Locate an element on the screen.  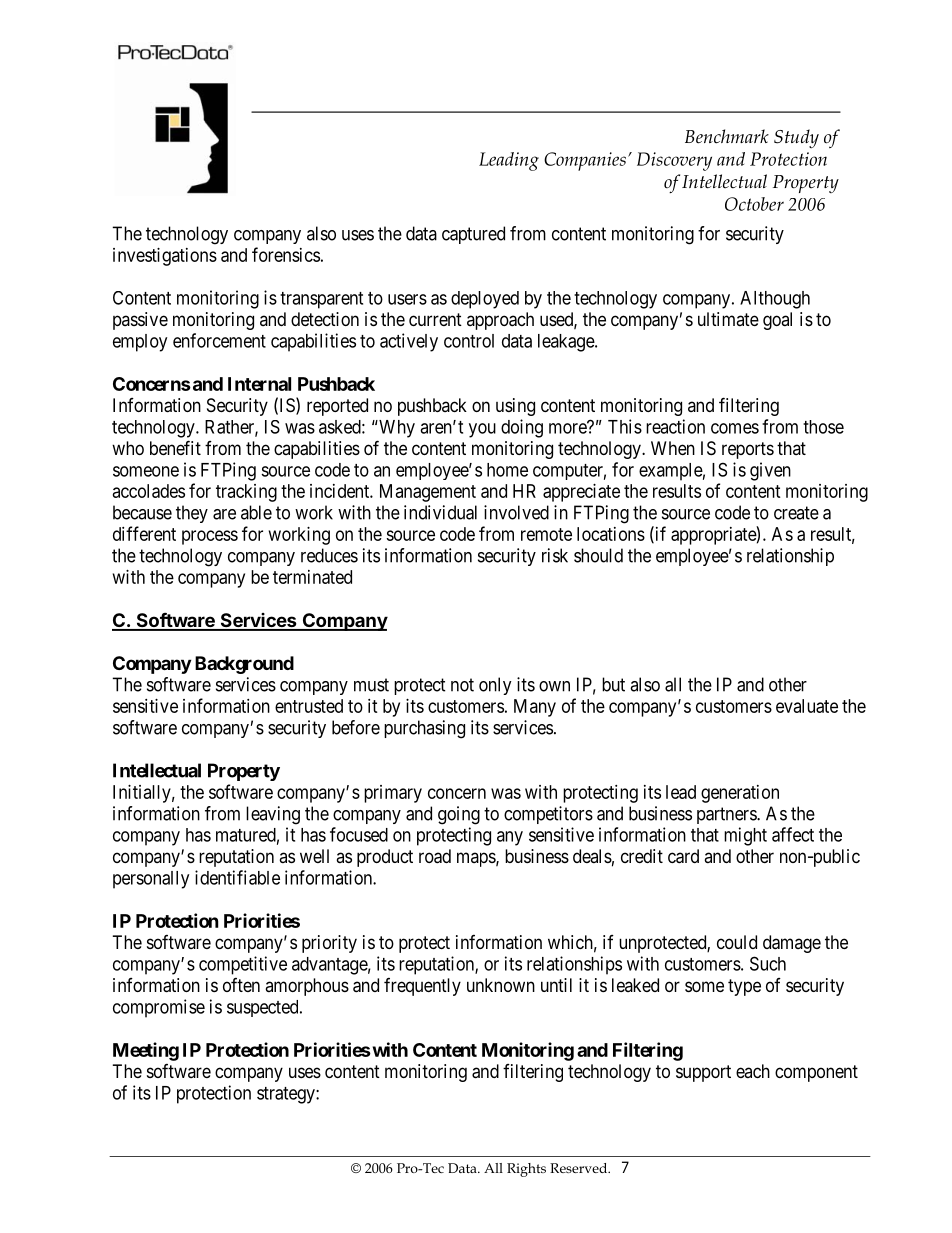
investigations is located at coordinates (165, 257).
